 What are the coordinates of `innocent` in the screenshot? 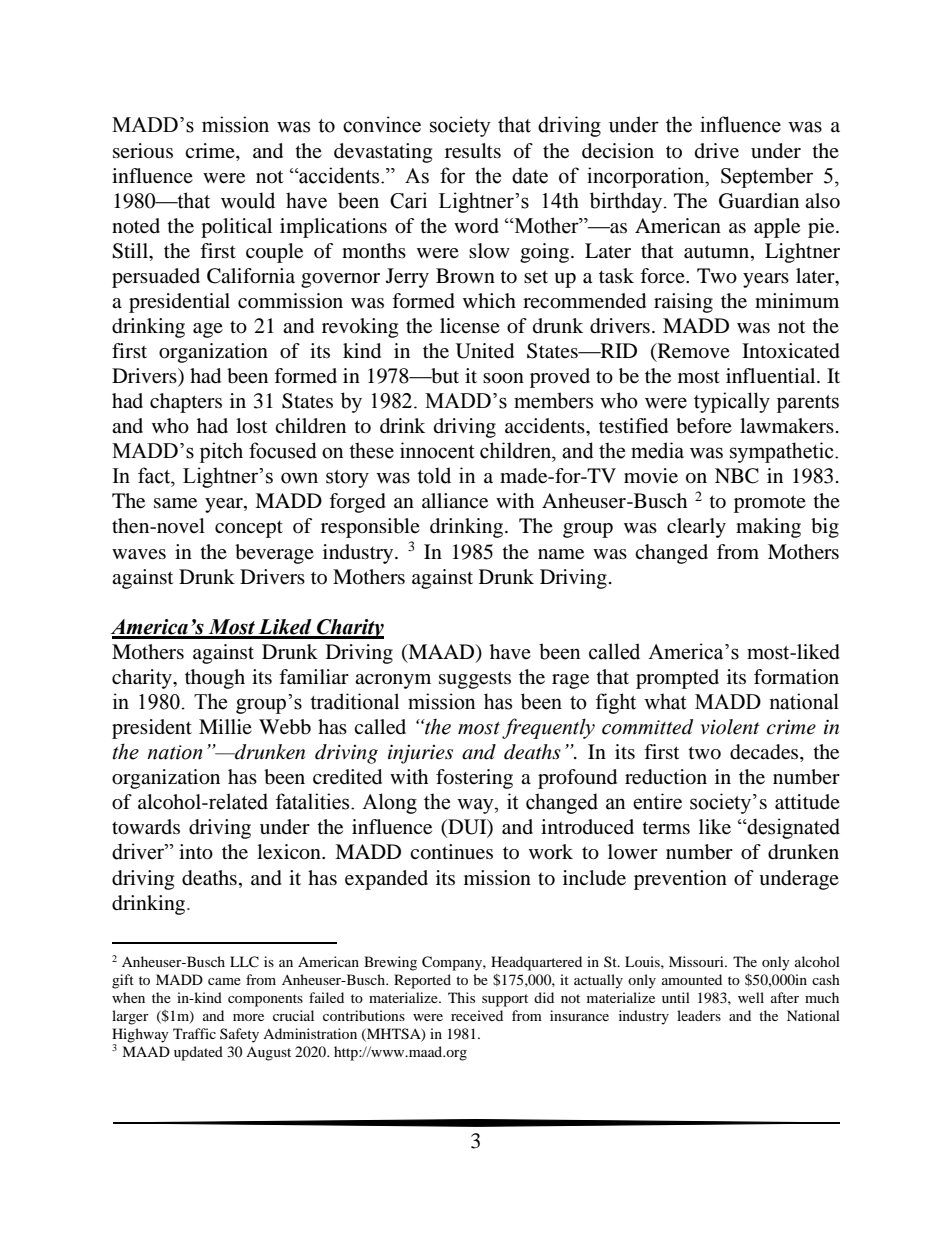 It's located at (437, 450).
